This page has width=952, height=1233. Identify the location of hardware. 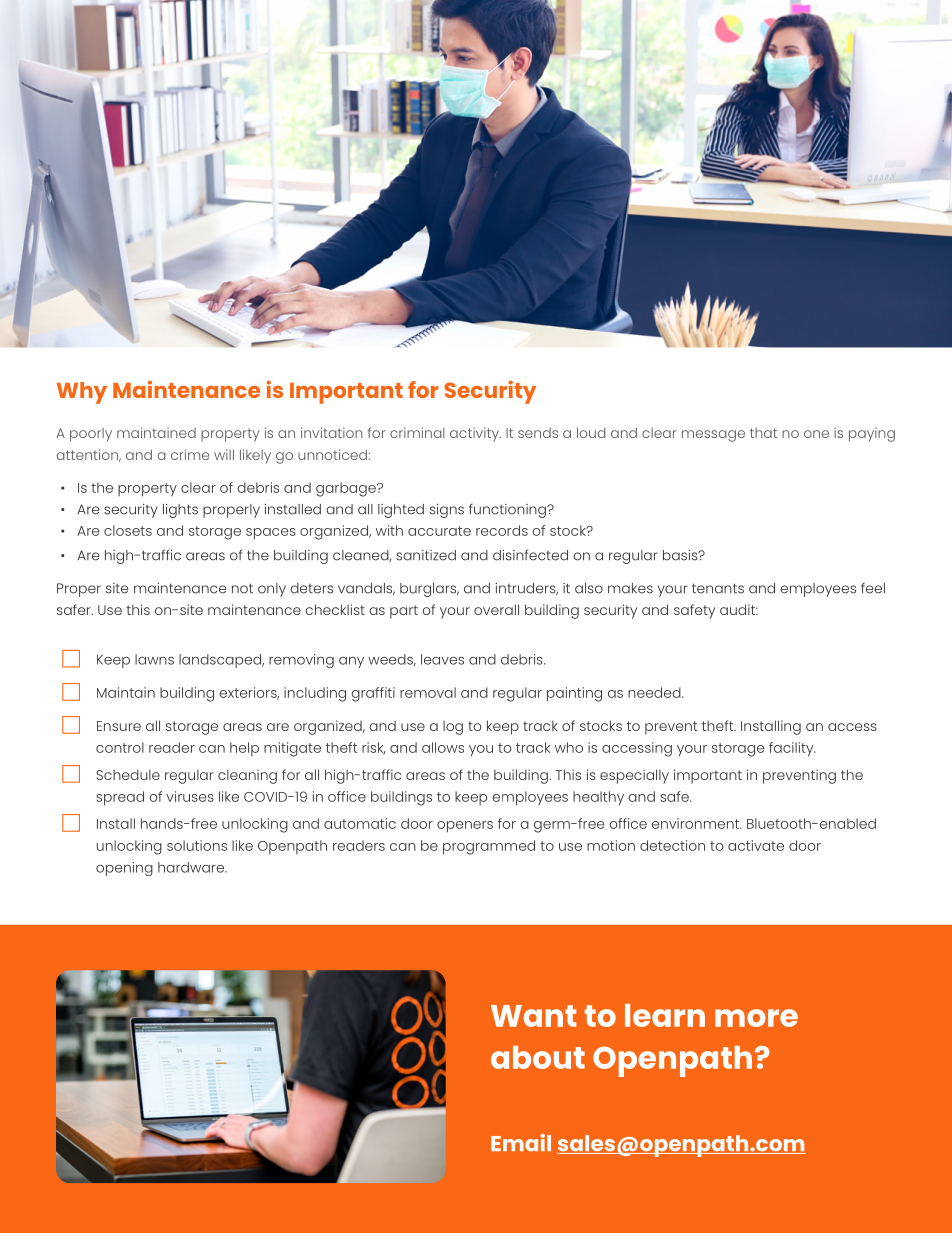
(192, 867).
